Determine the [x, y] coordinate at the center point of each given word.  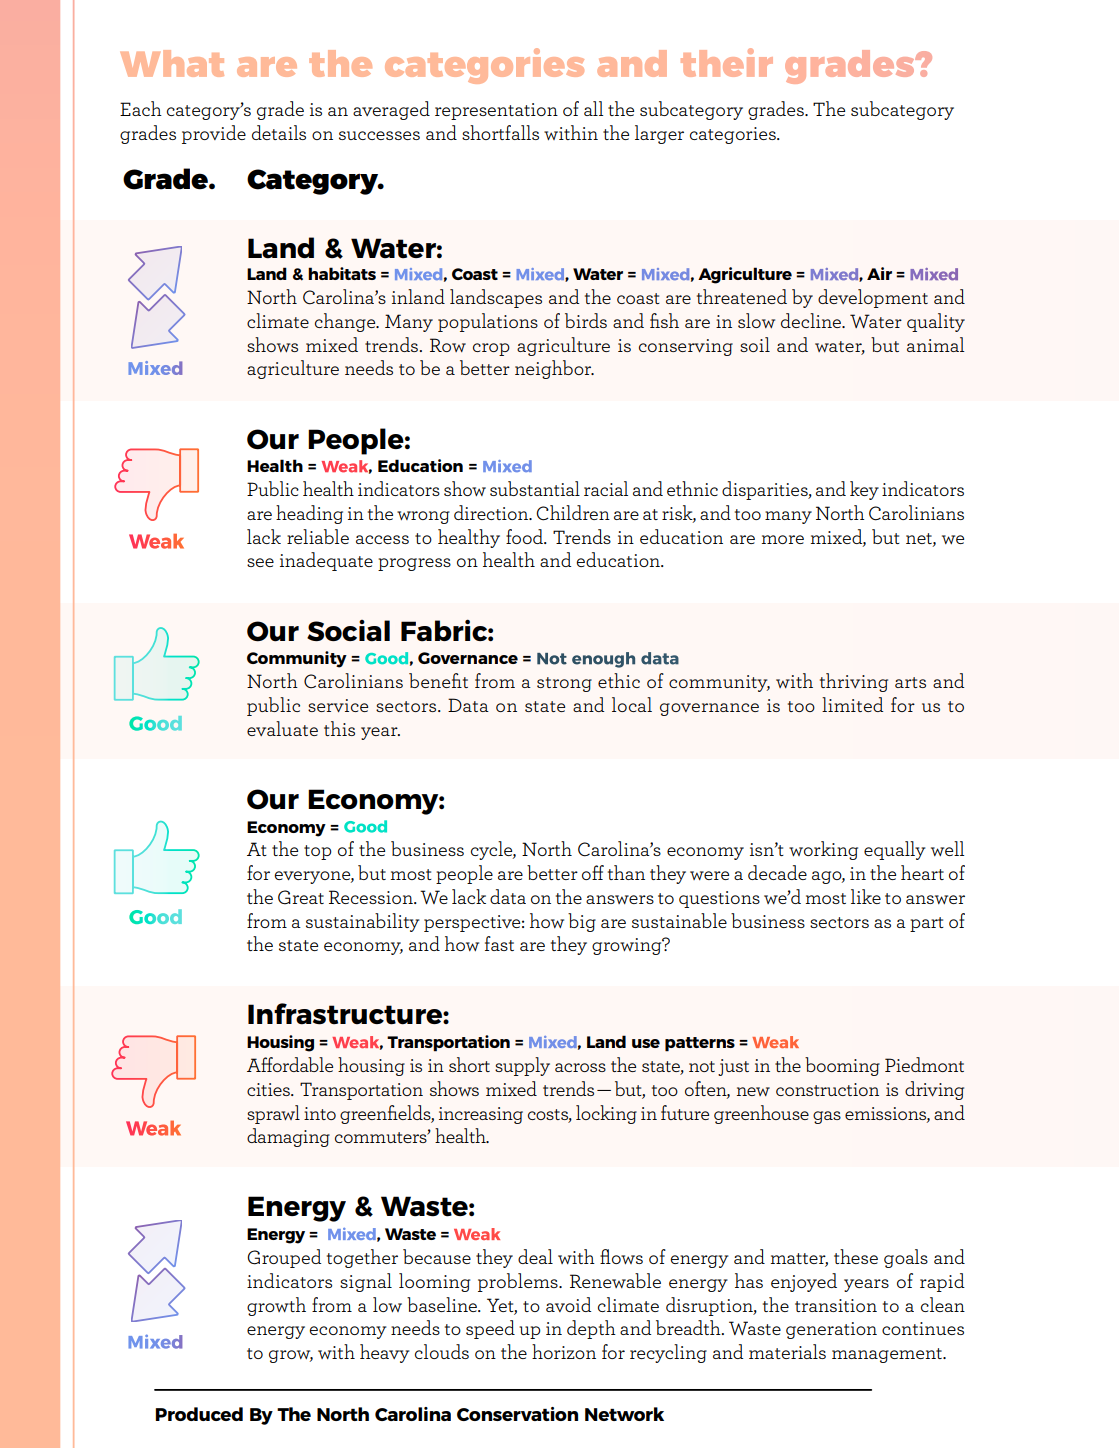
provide [214, 134]
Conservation [517, 1414]
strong [564, 684]
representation [496, 111]
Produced [199, 1414]
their [727, 62]
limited [853, 704]
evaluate [282, 728]
